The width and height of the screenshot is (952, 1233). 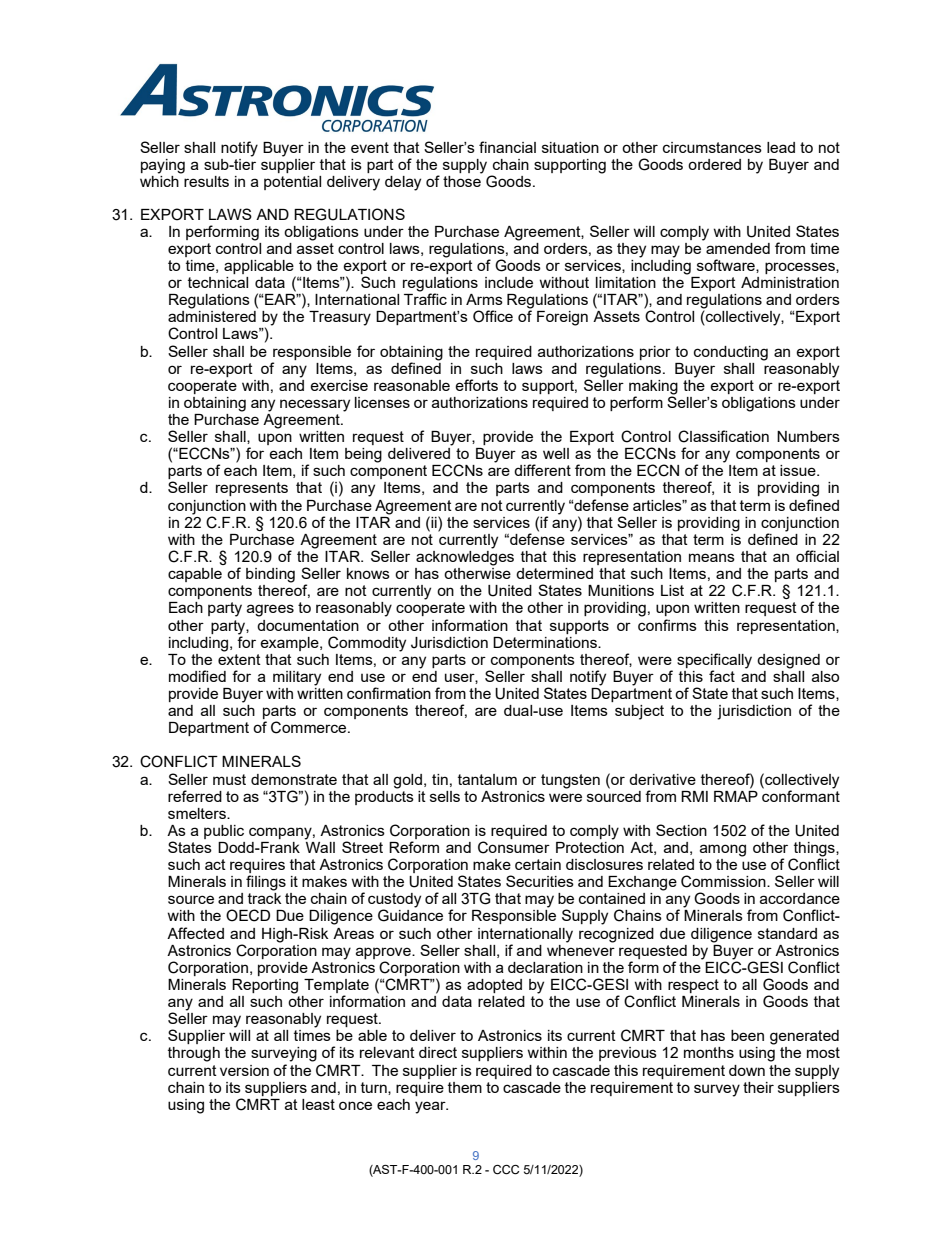 I want to click on different, so click(x=542, y=470).
